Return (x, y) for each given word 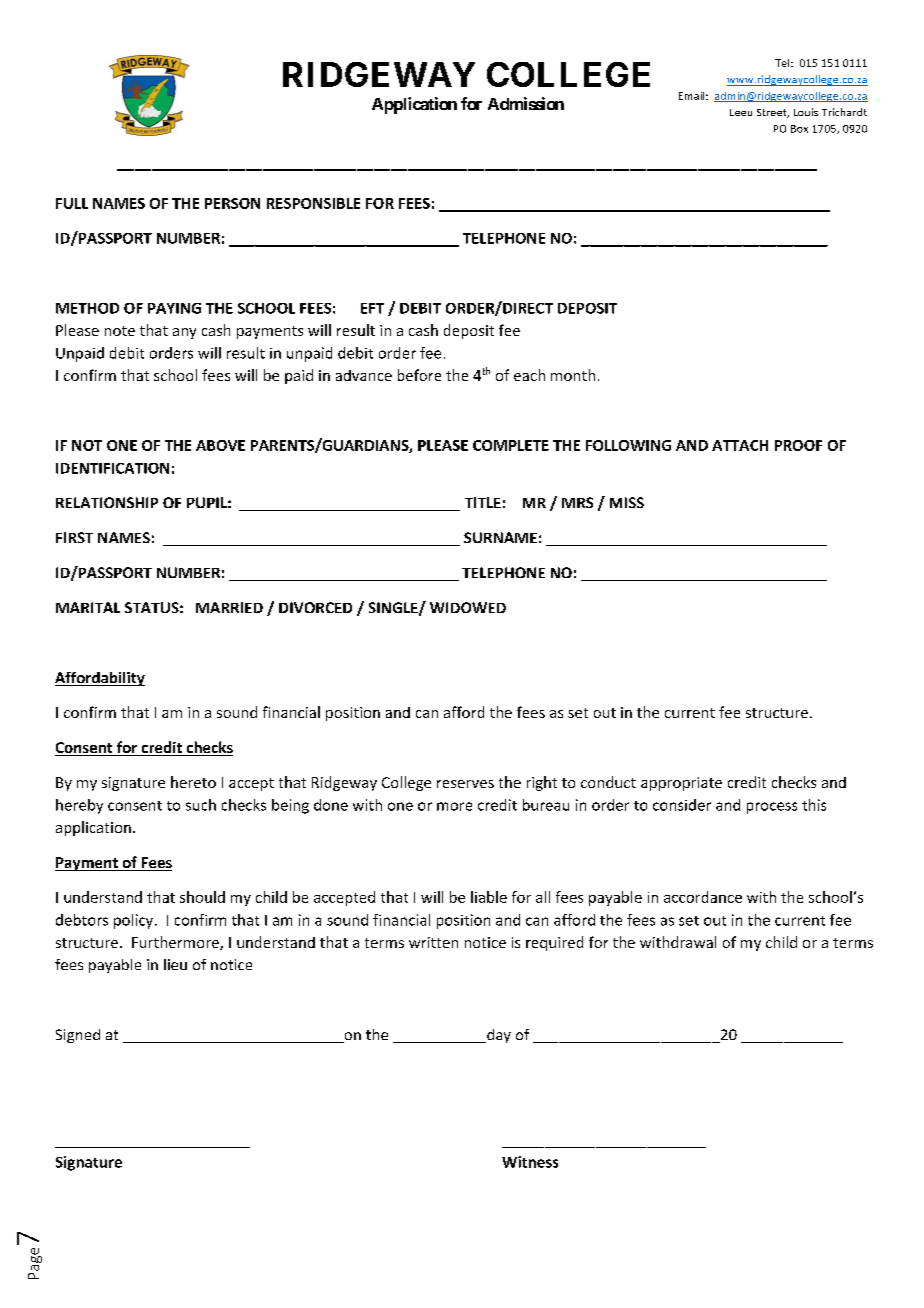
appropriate (681, 784)
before (419, 375)
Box (799, 129)
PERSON (232, 203)
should (202, 897)
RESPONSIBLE (313, 203)
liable (489, 897)
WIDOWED (468, 607)
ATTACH (740, 445)
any (184, 333)
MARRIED (229, 607)
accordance (703, 897)
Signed (78, 1036)
